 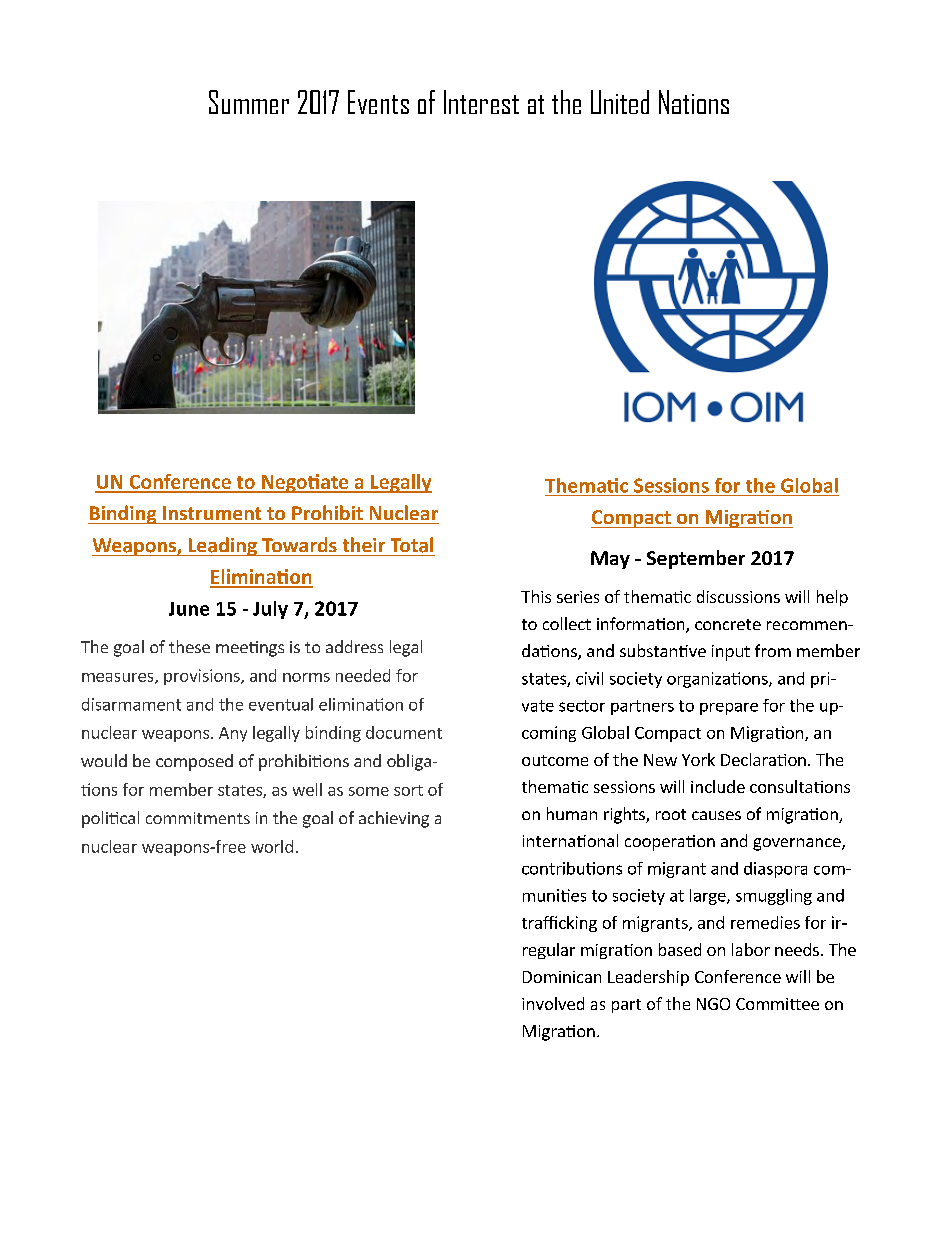 What do you see at coordinates (696, 559) in the image?
I see `September` at bounding box center [696, 559].
